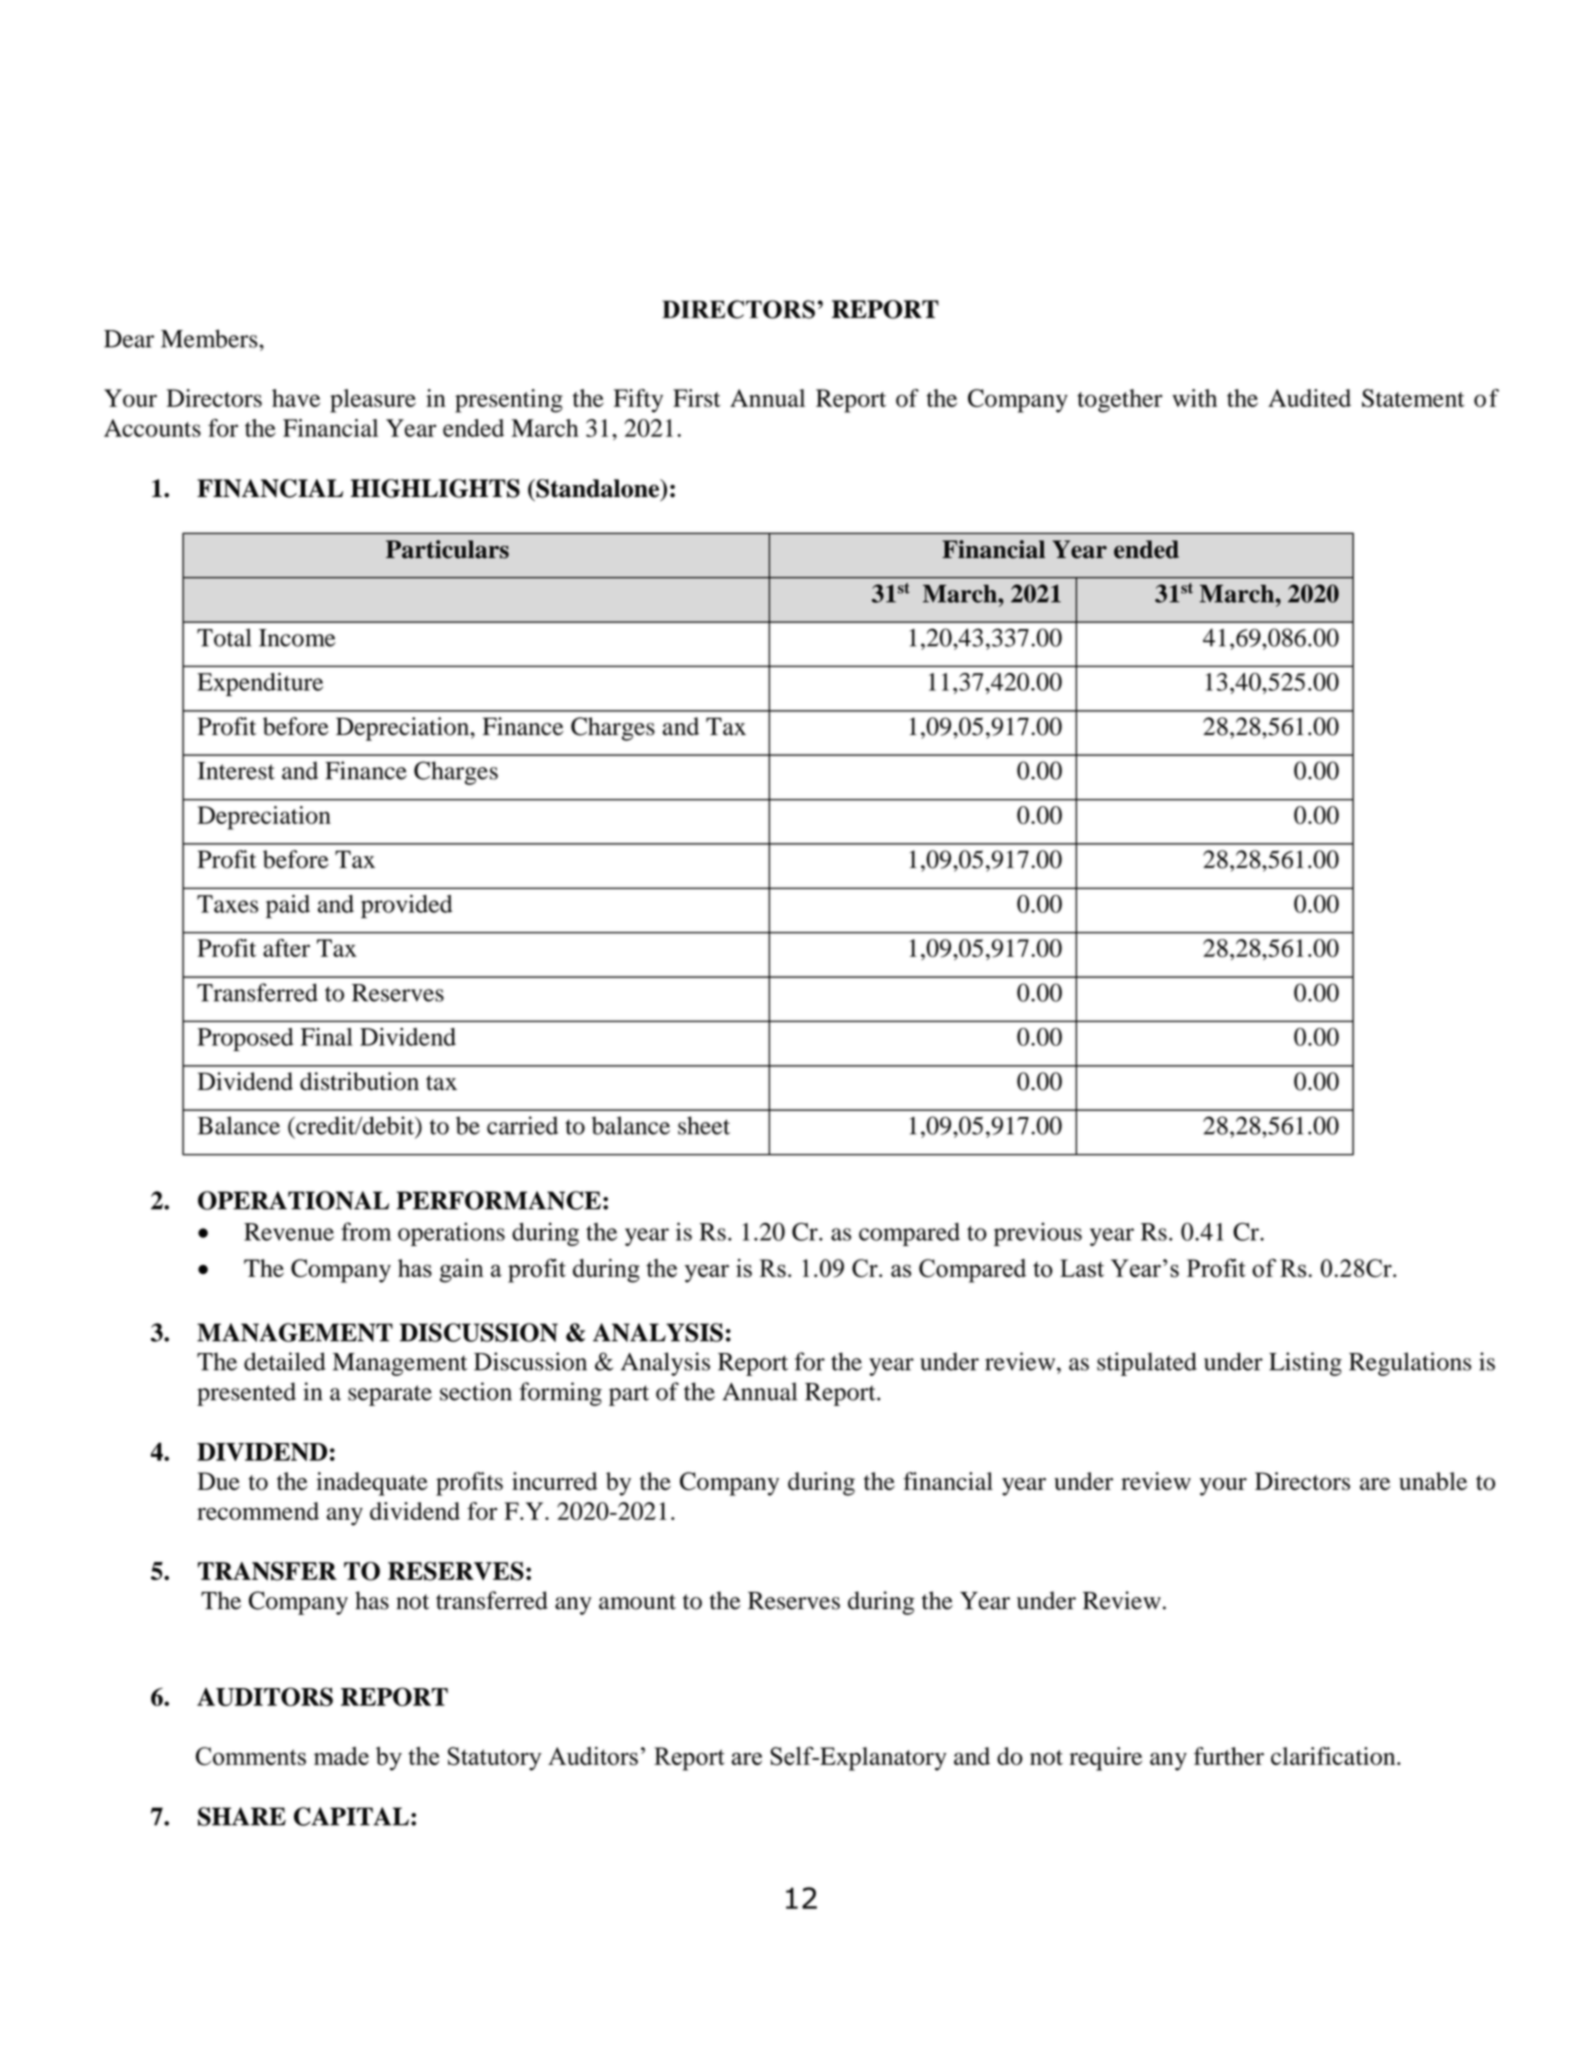 This page has width=1588, height=2055. What do you see at coordinates (359, 1081) in the page?
I see `distribution` at bounding box center [359, 1081].
